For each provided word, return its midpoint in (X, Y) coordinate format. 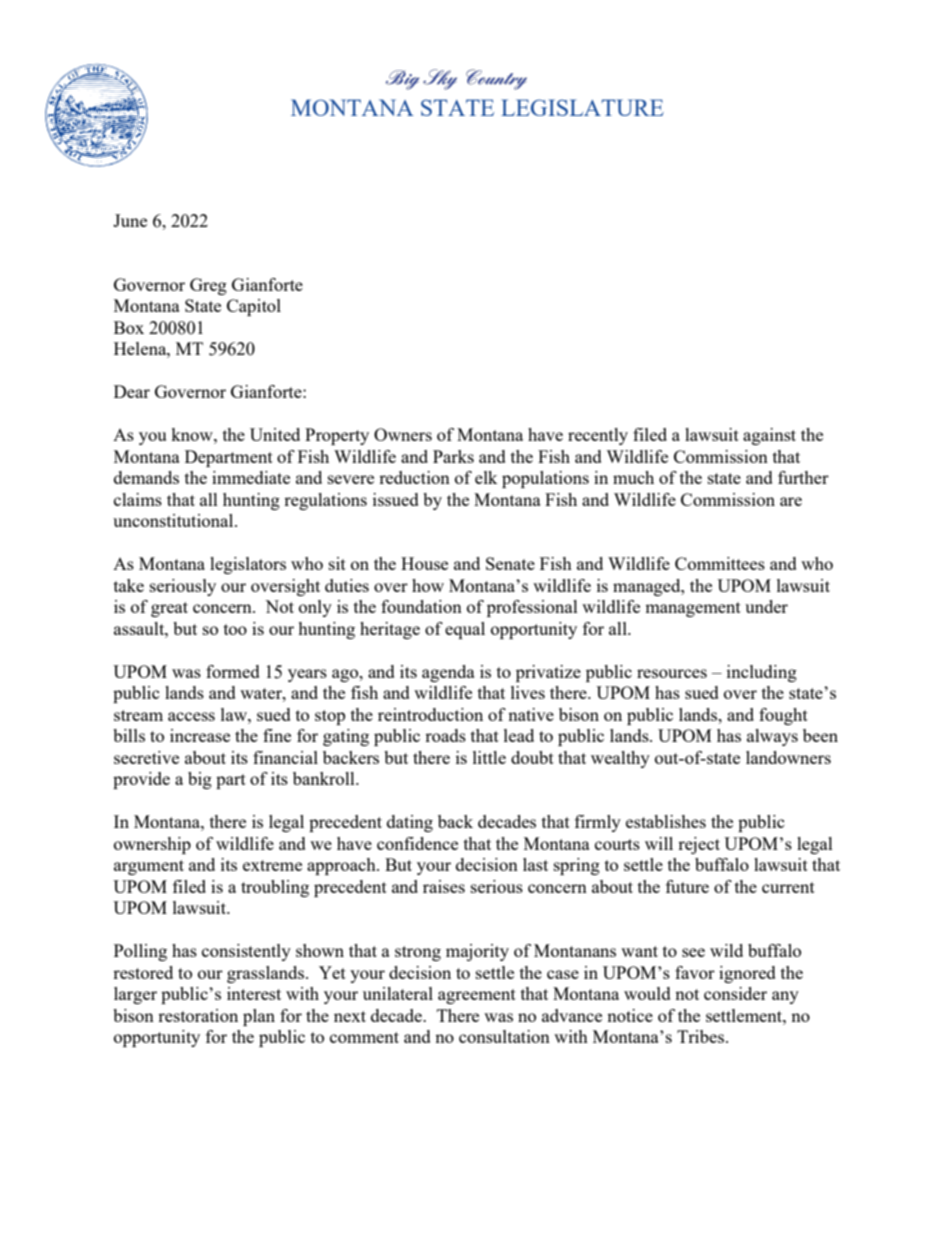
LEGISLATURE (582, 107)
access (191, 716)
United (275, 434)
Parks (453, 456)
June (130, 220)
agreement (477, 996)
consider (735, 993)
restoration (198, 1015)
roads (445, 735)
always (772, 737)
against (769, 436)
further (803, 477)
